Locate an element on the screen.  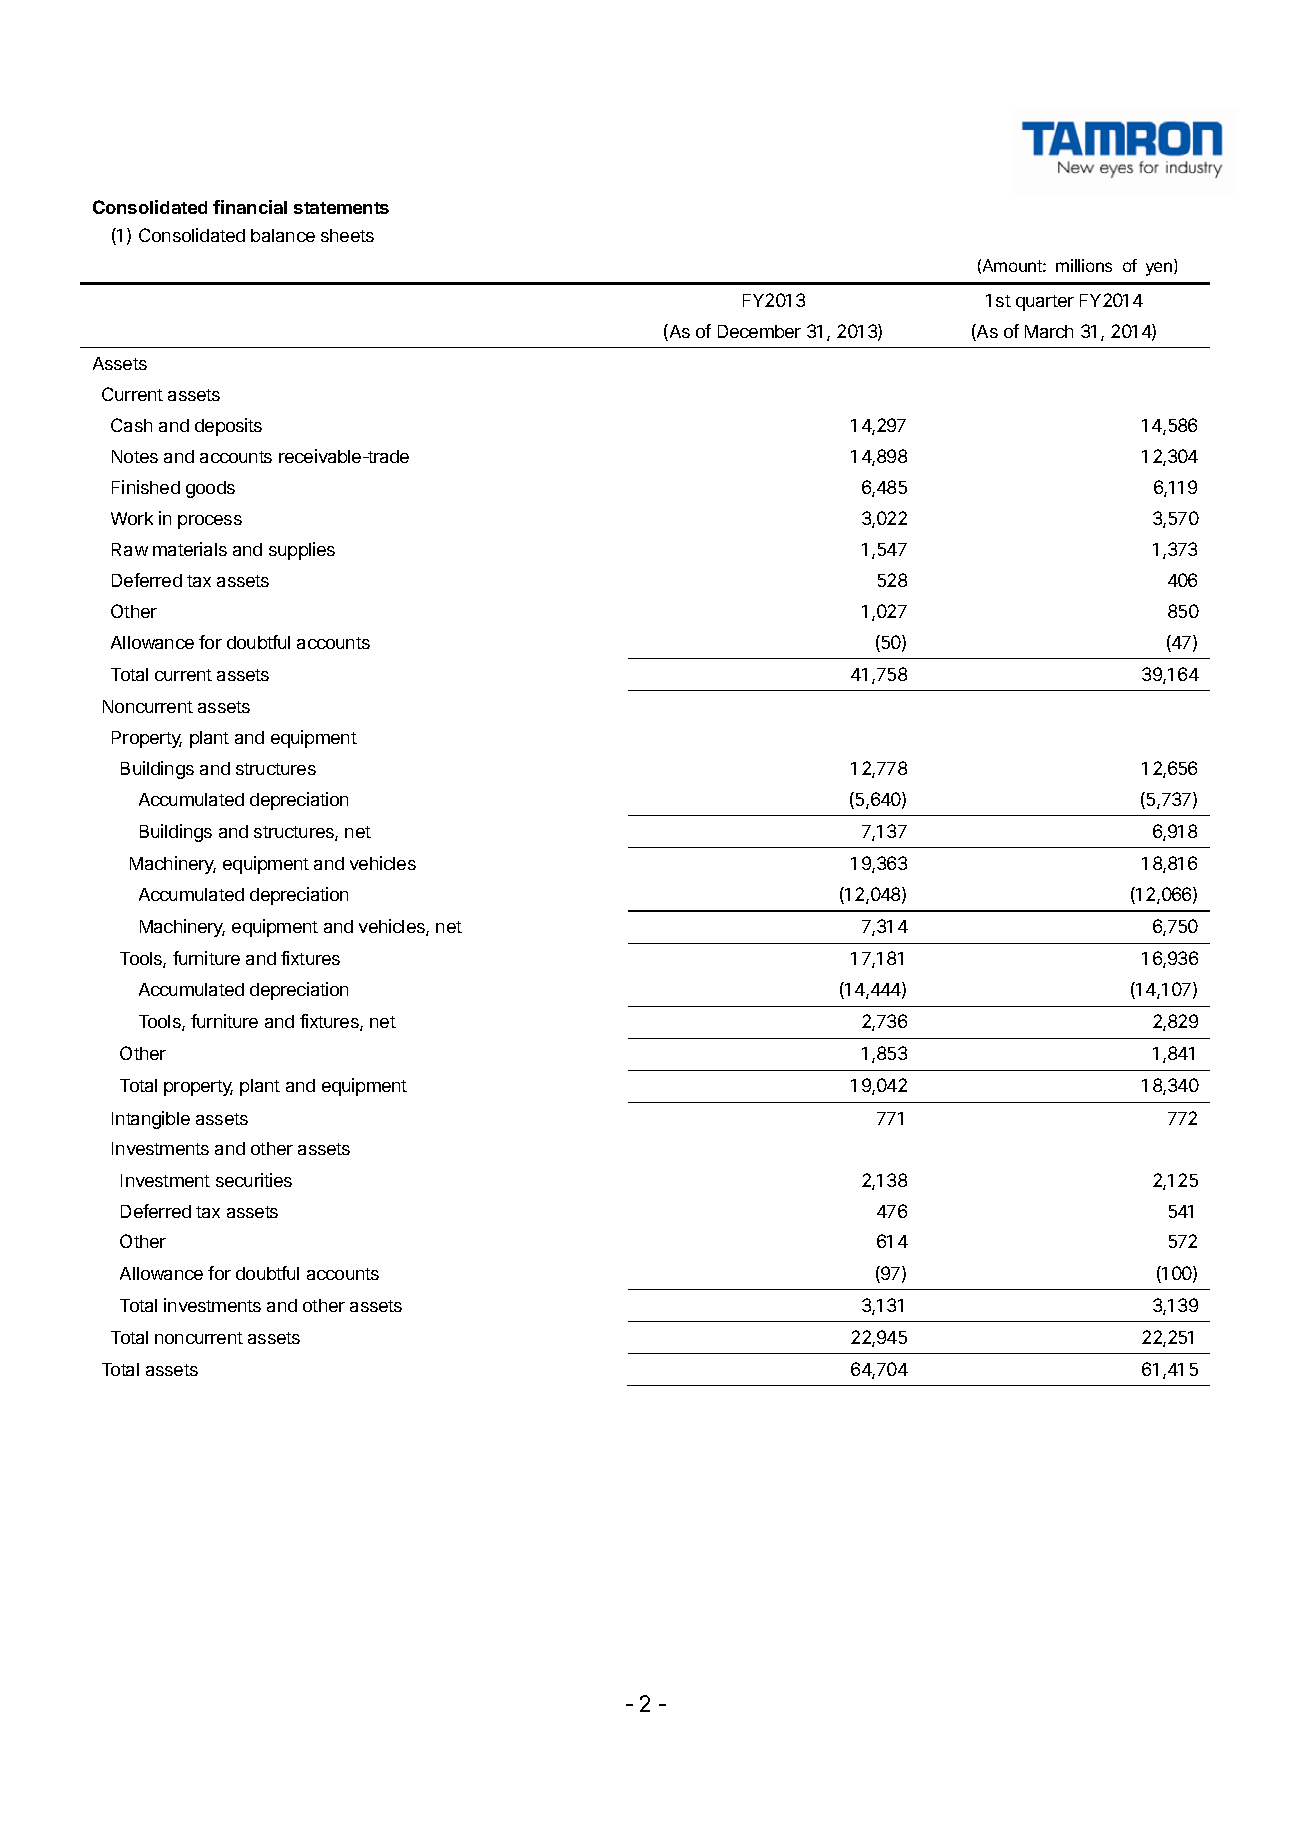
balance is located at coordinates (283, 235).
